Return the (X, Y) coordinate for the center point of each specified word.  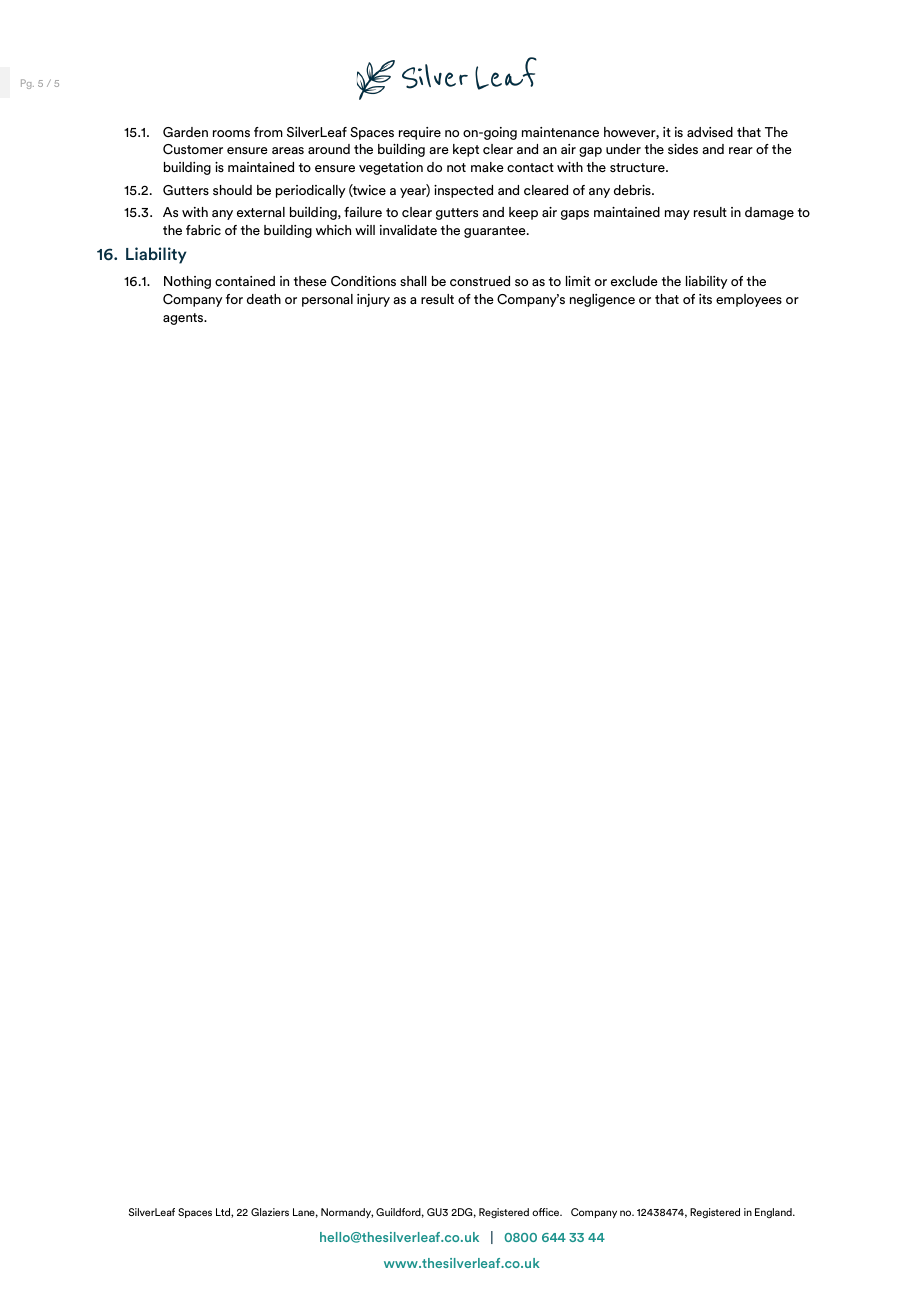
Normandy (347, 1213)
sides (683, 149)
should (232, 190)
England (774, 1213)
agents (184, 319)
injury (373, 300)
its (705, 299)
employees (749, 300)
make (487, 167)
